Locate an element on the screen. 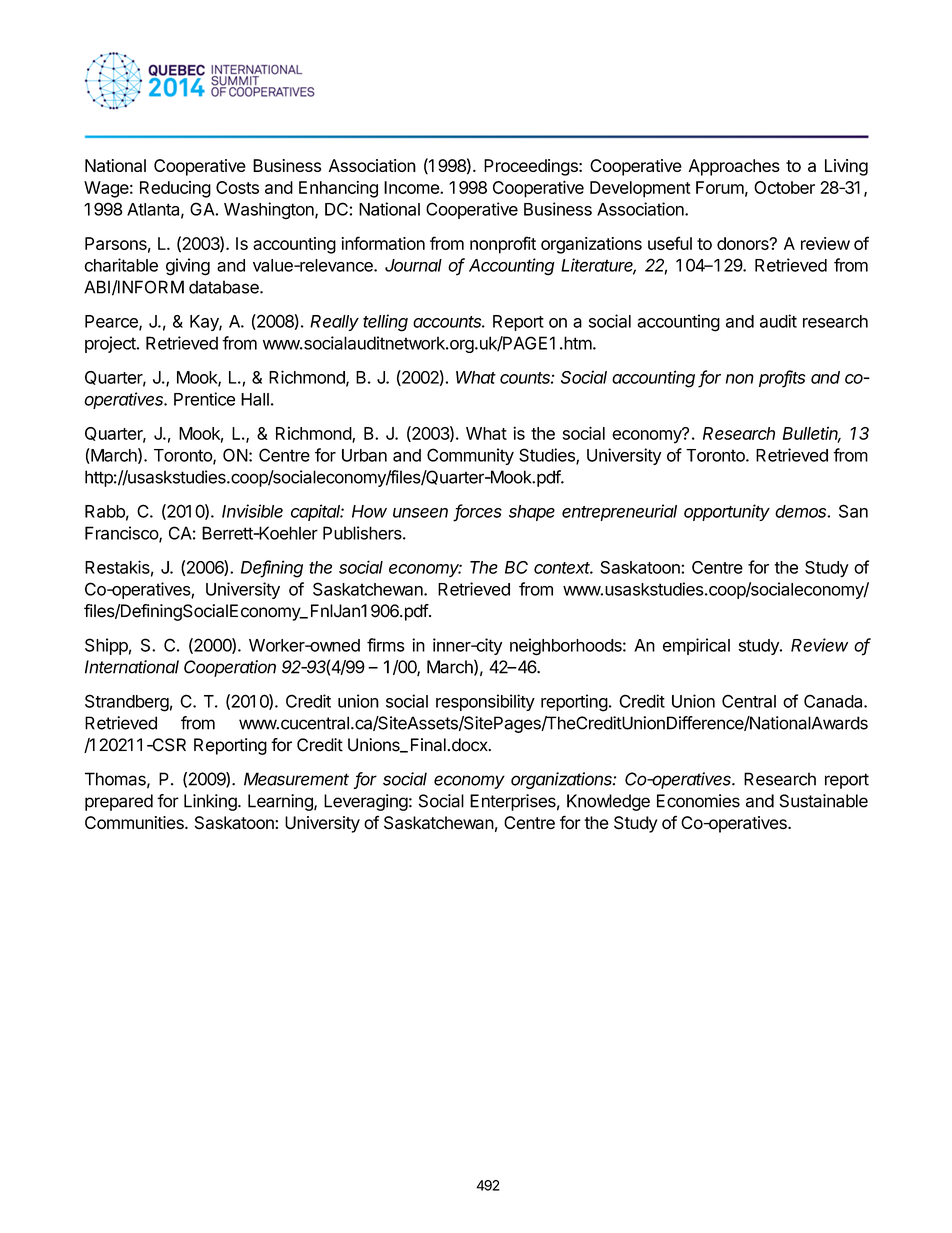  responsibility is located at coordinates (485, 702).
